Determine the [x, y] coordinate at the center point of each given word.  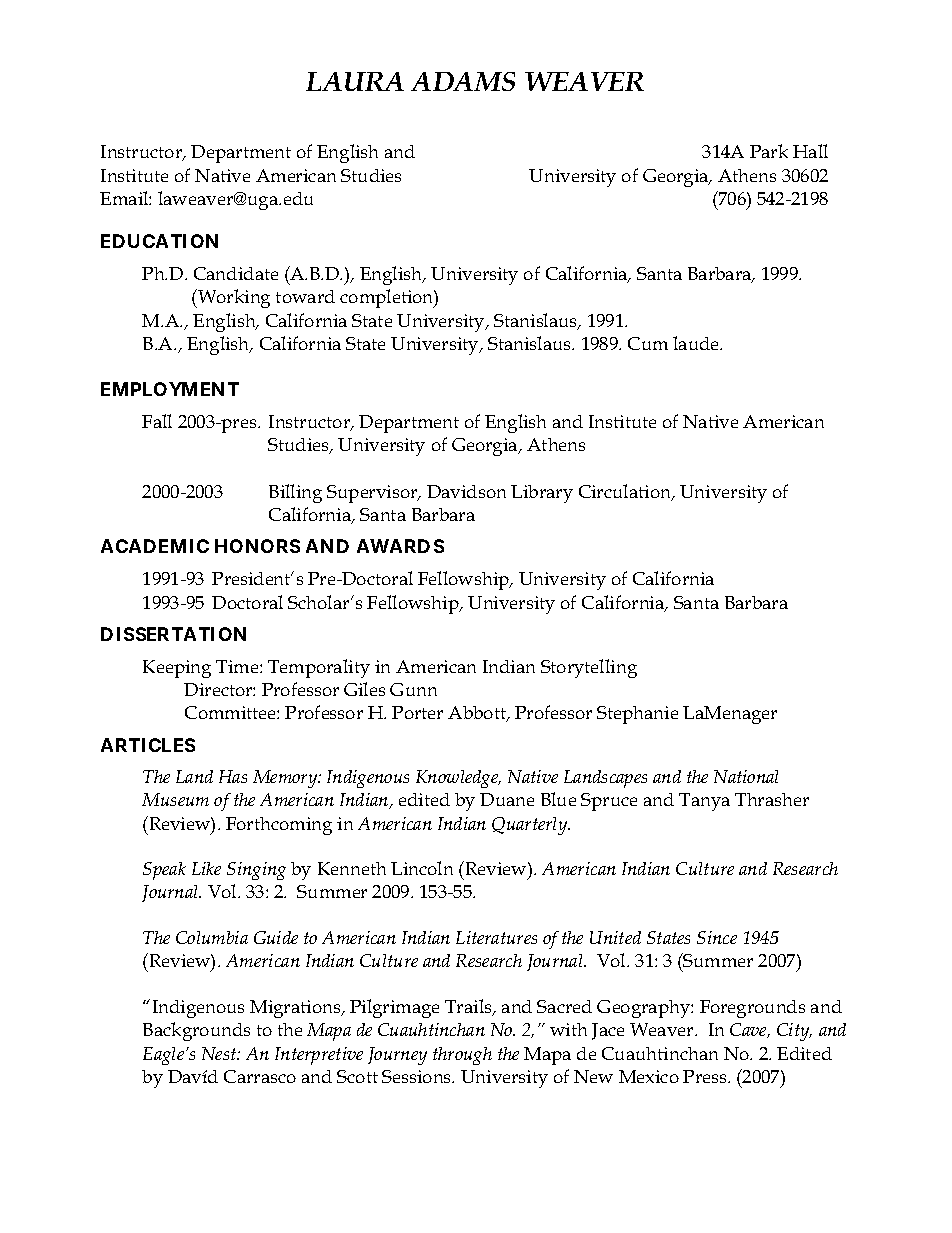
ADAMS [463, 81]
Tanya [704, 802]
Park [769, 151]
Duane [507, 799]
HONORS [257, 546]
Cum [648, 343]
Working [233, 298]
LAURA [355, 81]
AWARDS [400, 546]
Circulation [626, 492]
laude [697, 343]
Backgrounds [196, 1031]
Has [233, 776]
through [462, 1056]
